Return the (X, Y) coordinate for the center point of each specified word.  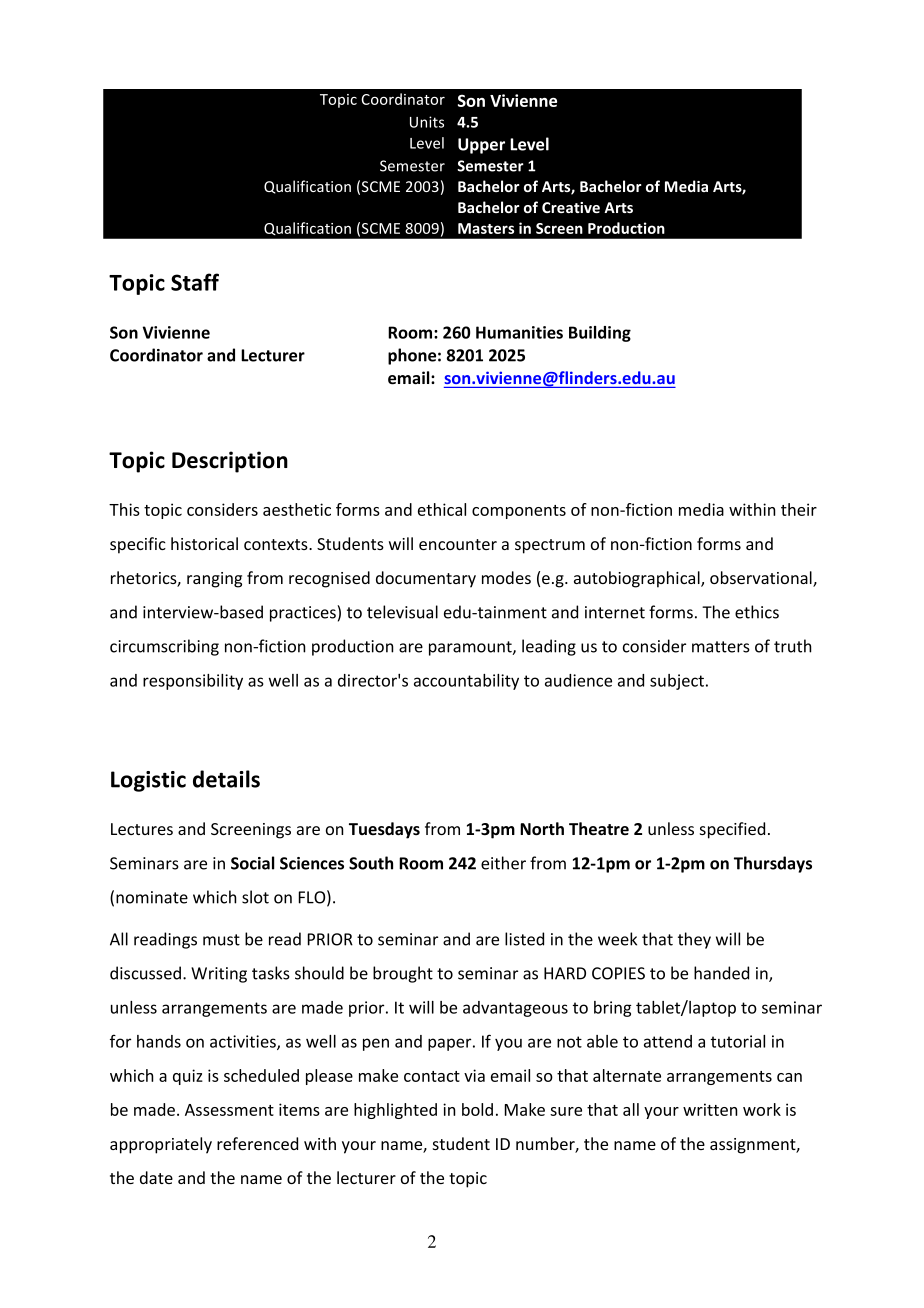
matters (721, 647)
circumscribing (164, 647)
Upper (481, 146)
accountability (466, 682)
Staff (195, 282)
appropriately (161, 1145)
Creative (571, 207)
